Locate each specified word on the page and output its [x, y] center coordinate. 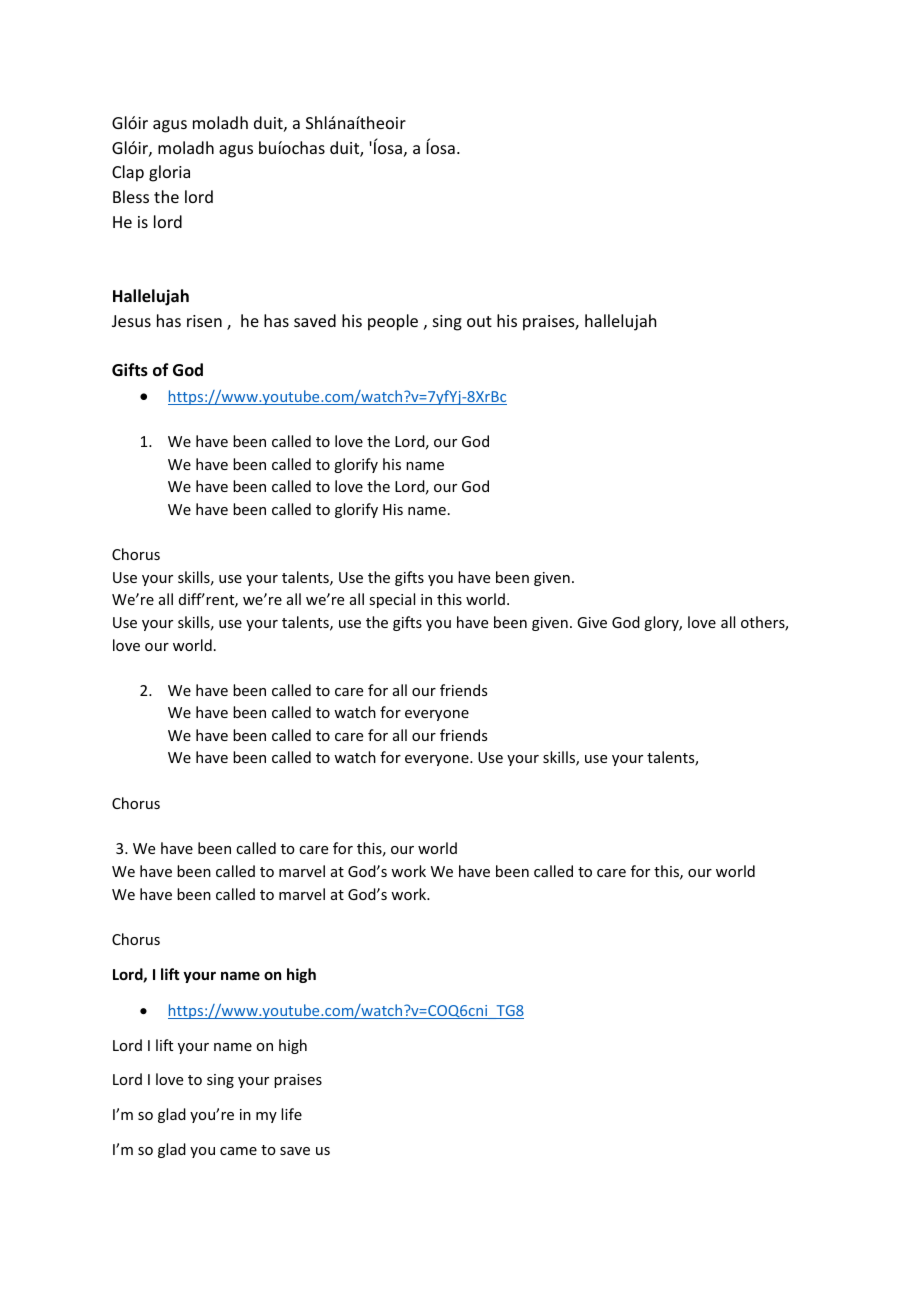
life [291, 1114]
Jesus [131, 321]
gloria [169, 173]
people [393, 322]
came [238, 1151]
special [392, 600]
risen [204, 321]
